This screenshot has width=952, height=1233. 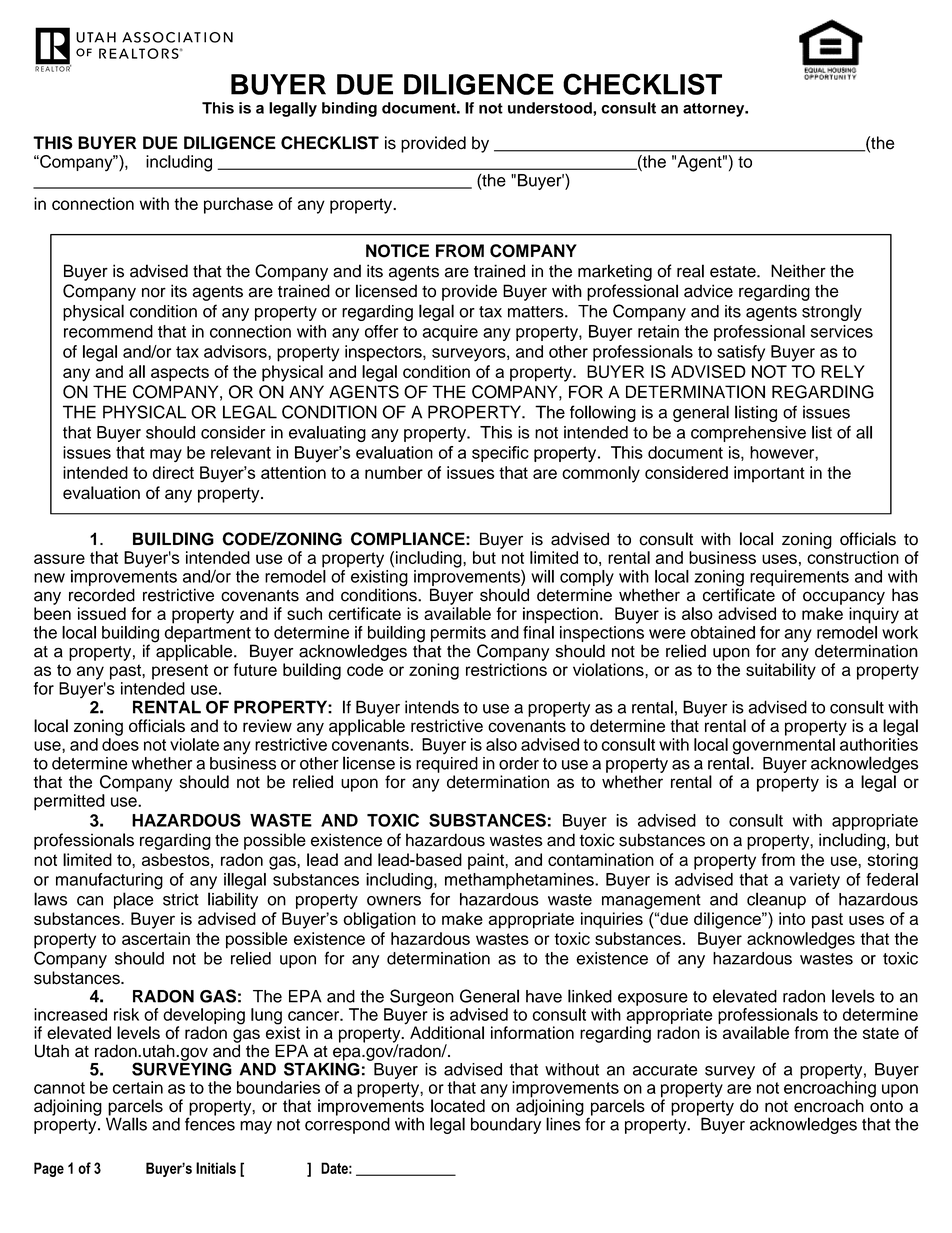 I want to click on purchase, so click(x=238, y=205).
